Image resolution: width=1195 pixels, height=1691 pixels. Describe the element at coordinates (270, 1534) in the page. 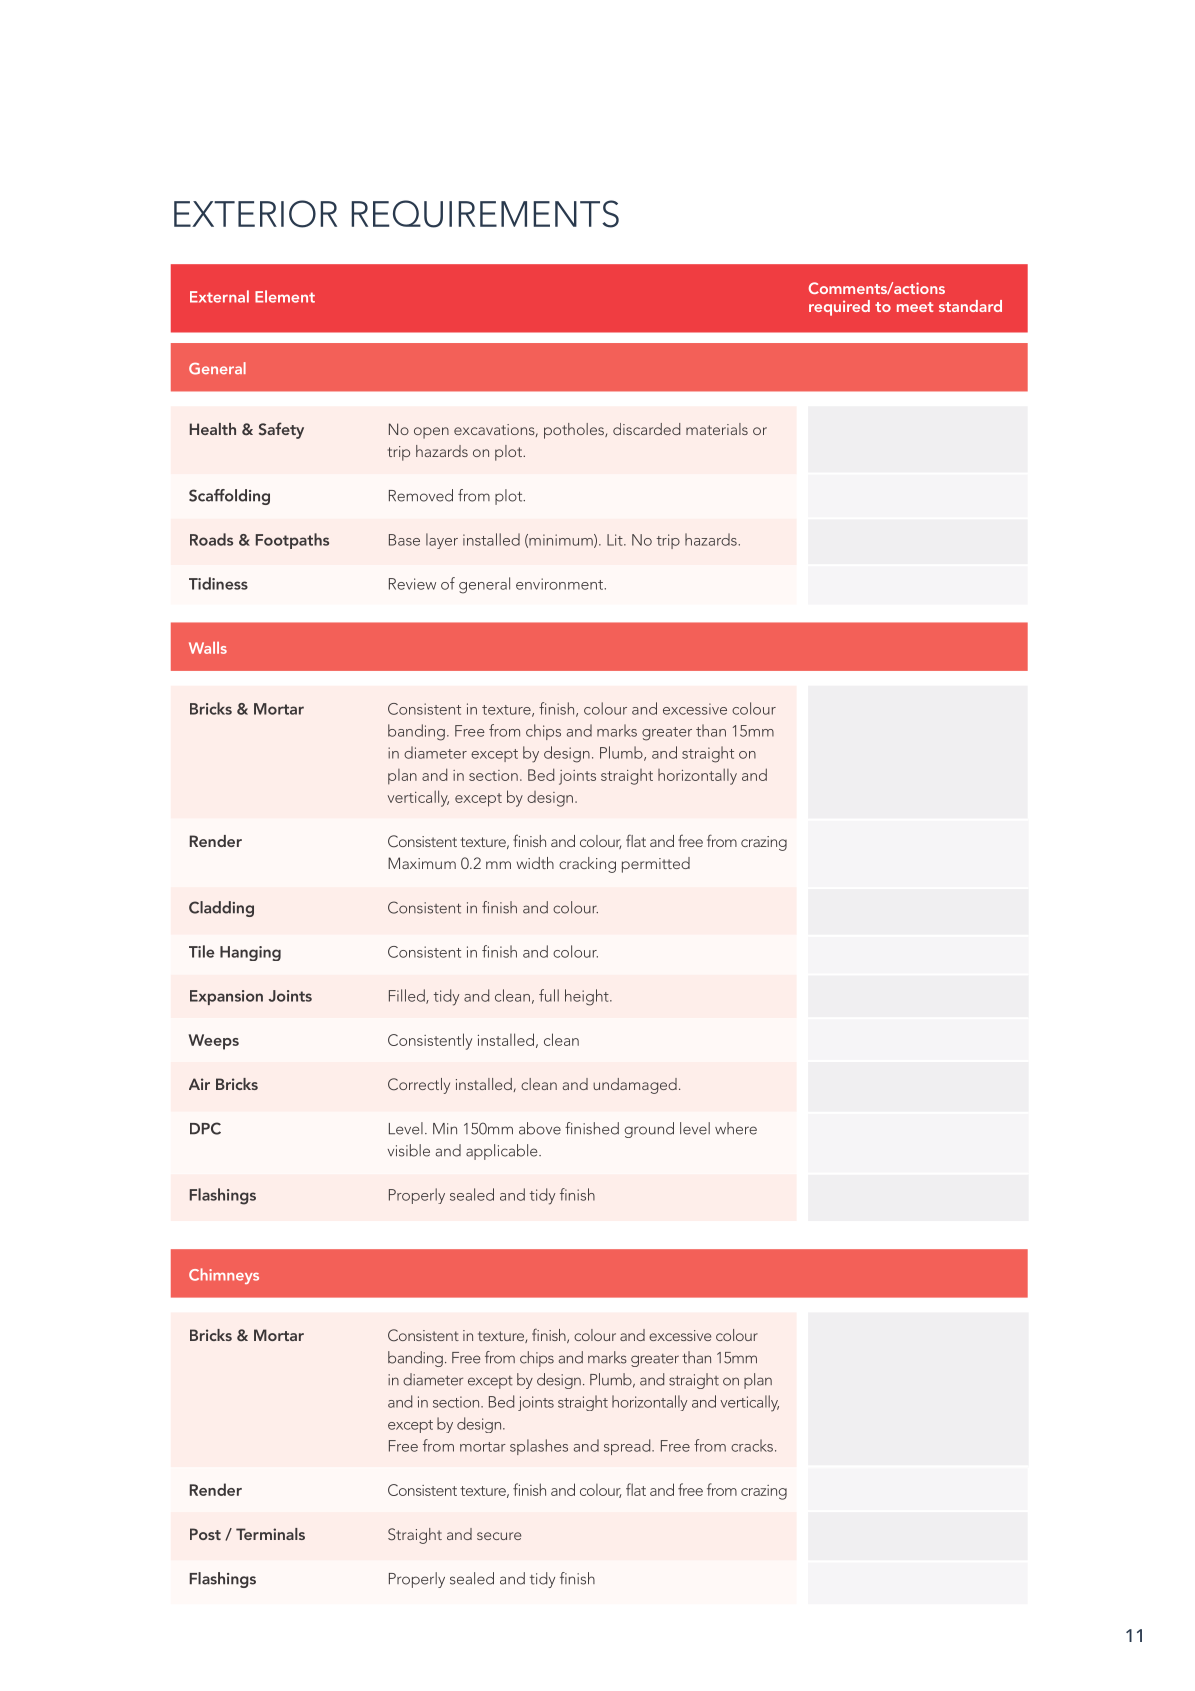

I see `Terminals` at that location.
